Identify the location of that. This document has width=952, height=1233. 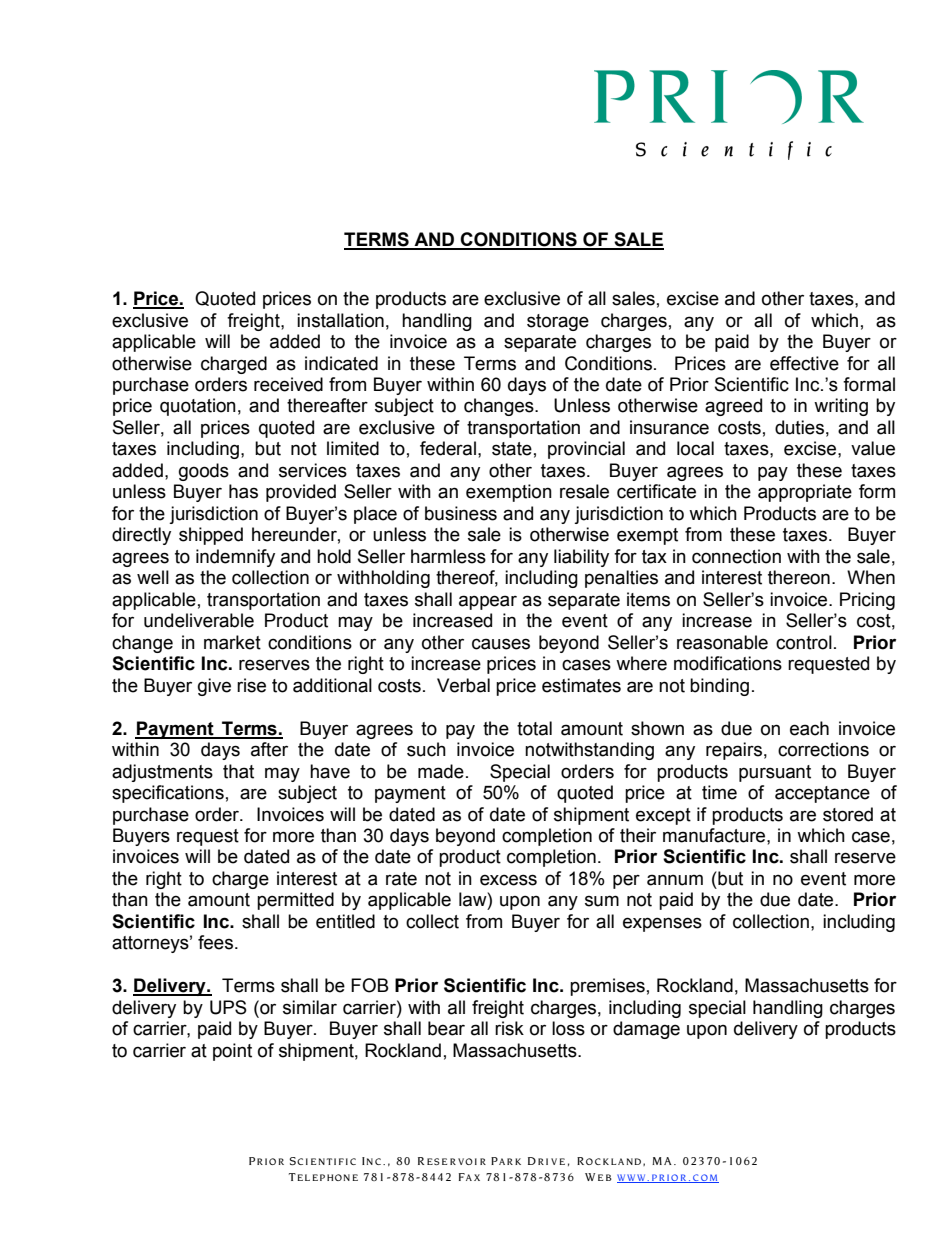
(238, 771).
